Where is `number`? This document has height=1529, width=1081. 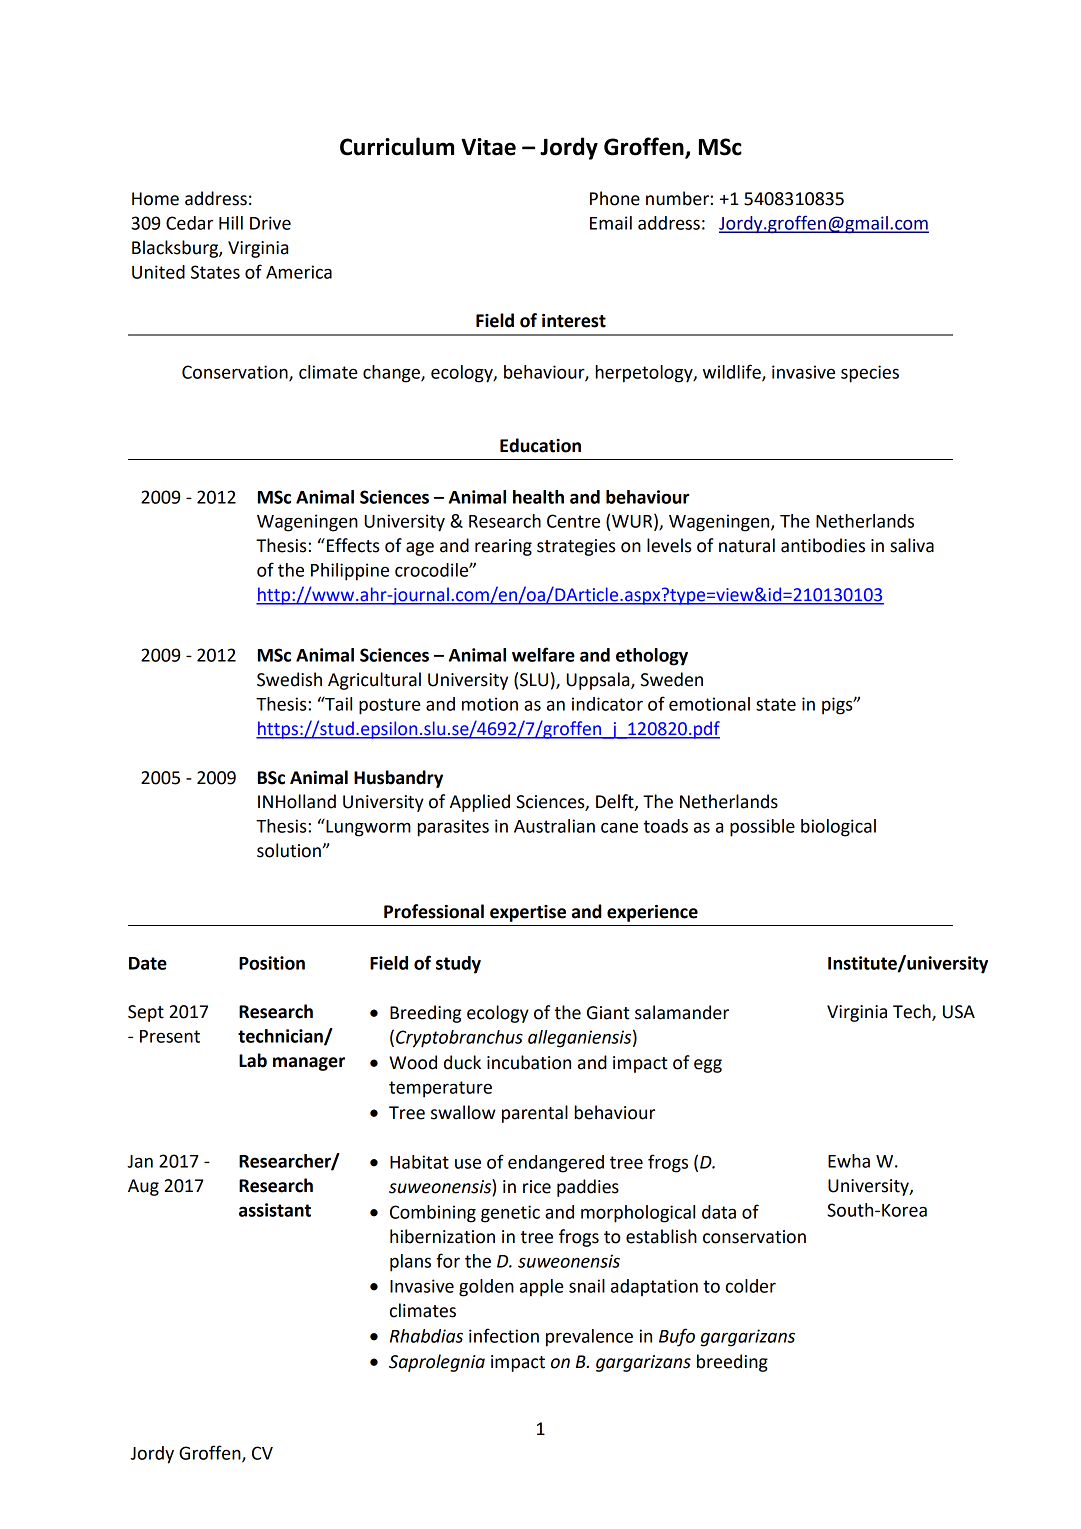
number is located at coordinates (677, 198).
